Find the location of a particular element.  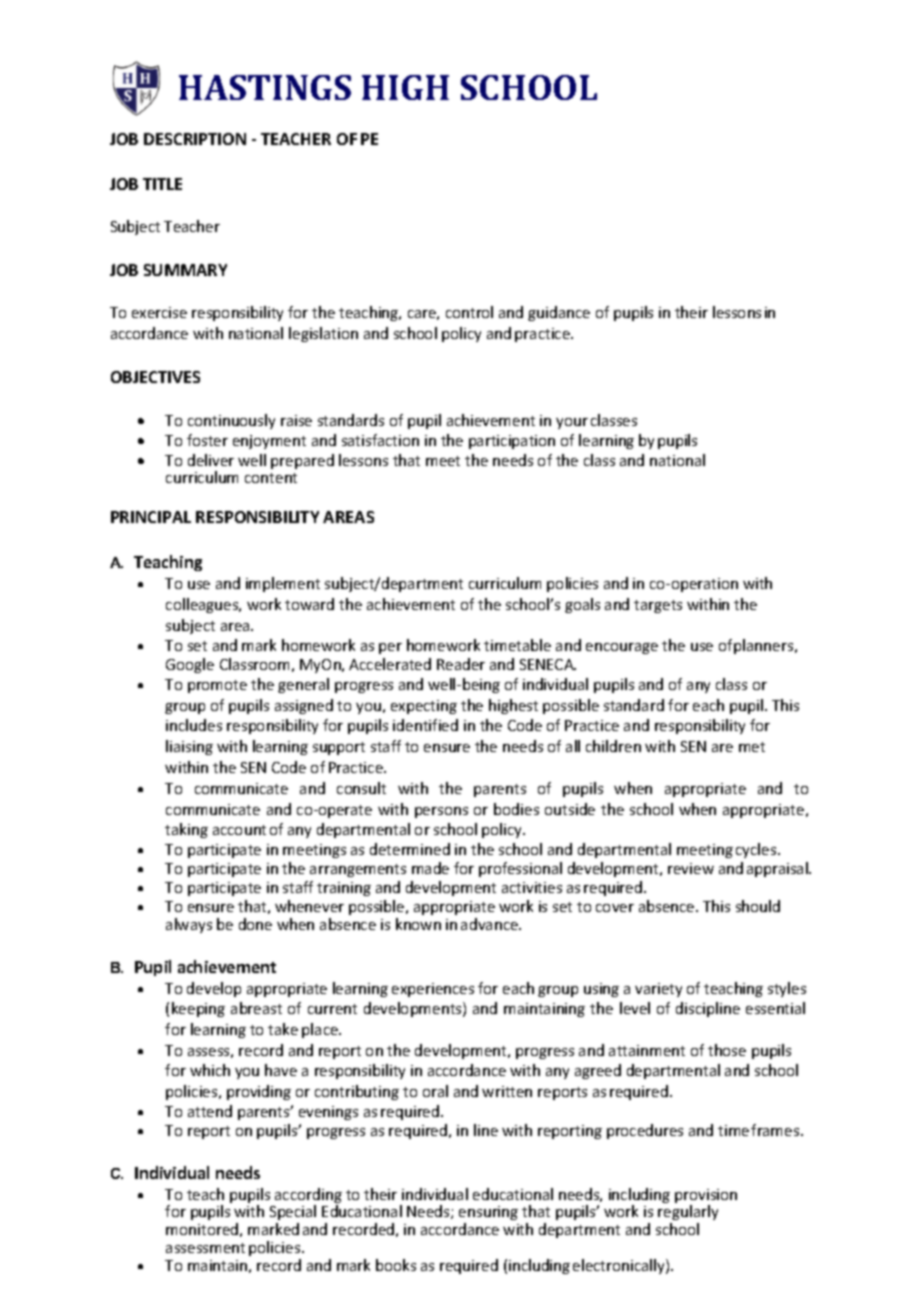

Special is located at coordinates (293, 1212).
